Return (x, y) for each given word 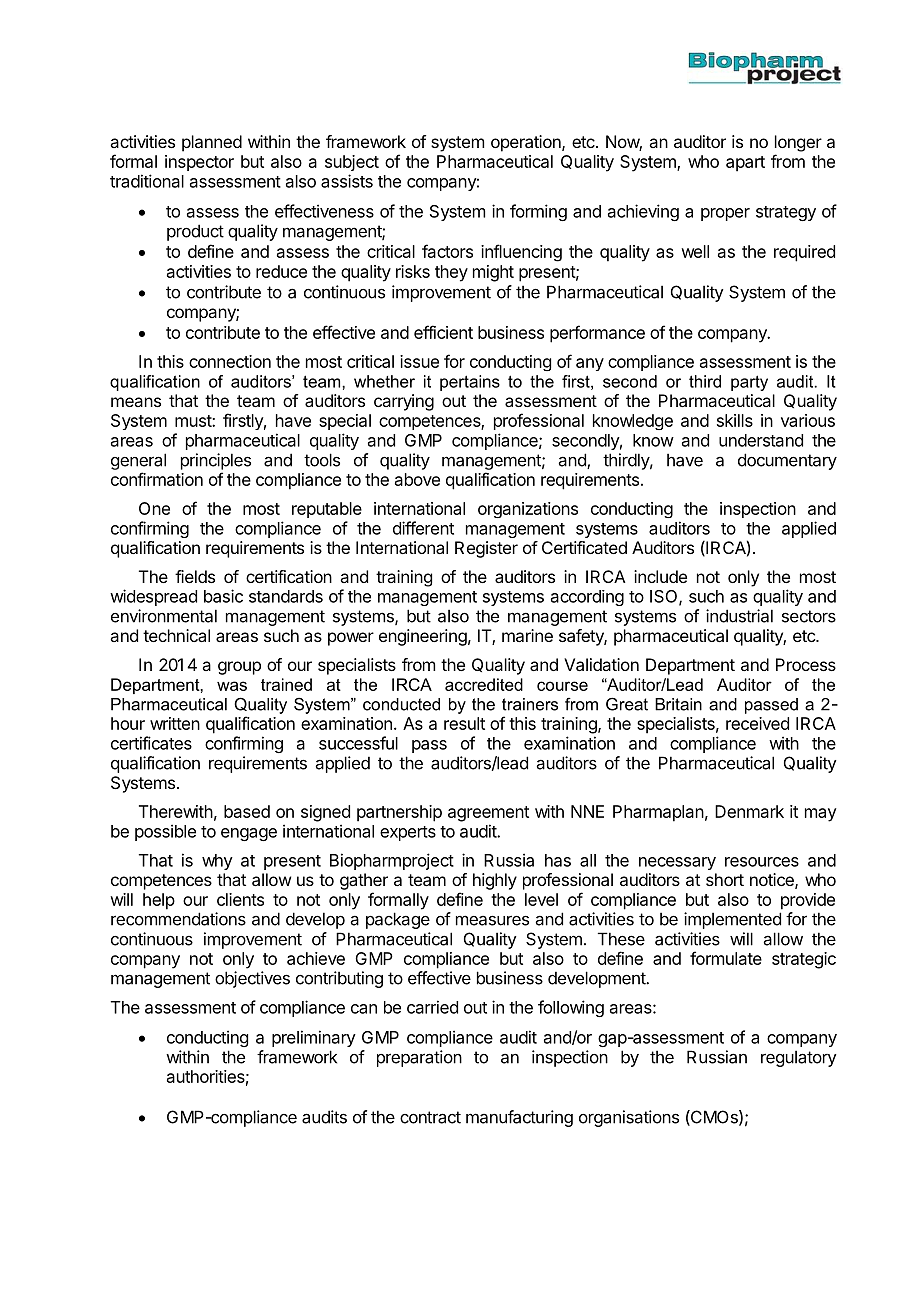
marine (527, 635)
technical (176, 635)
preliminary (314, 1038)
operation (527, 143)
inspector (199, 163)
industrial (739, 616)
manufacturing (519, 1118)
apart (745, 164)
